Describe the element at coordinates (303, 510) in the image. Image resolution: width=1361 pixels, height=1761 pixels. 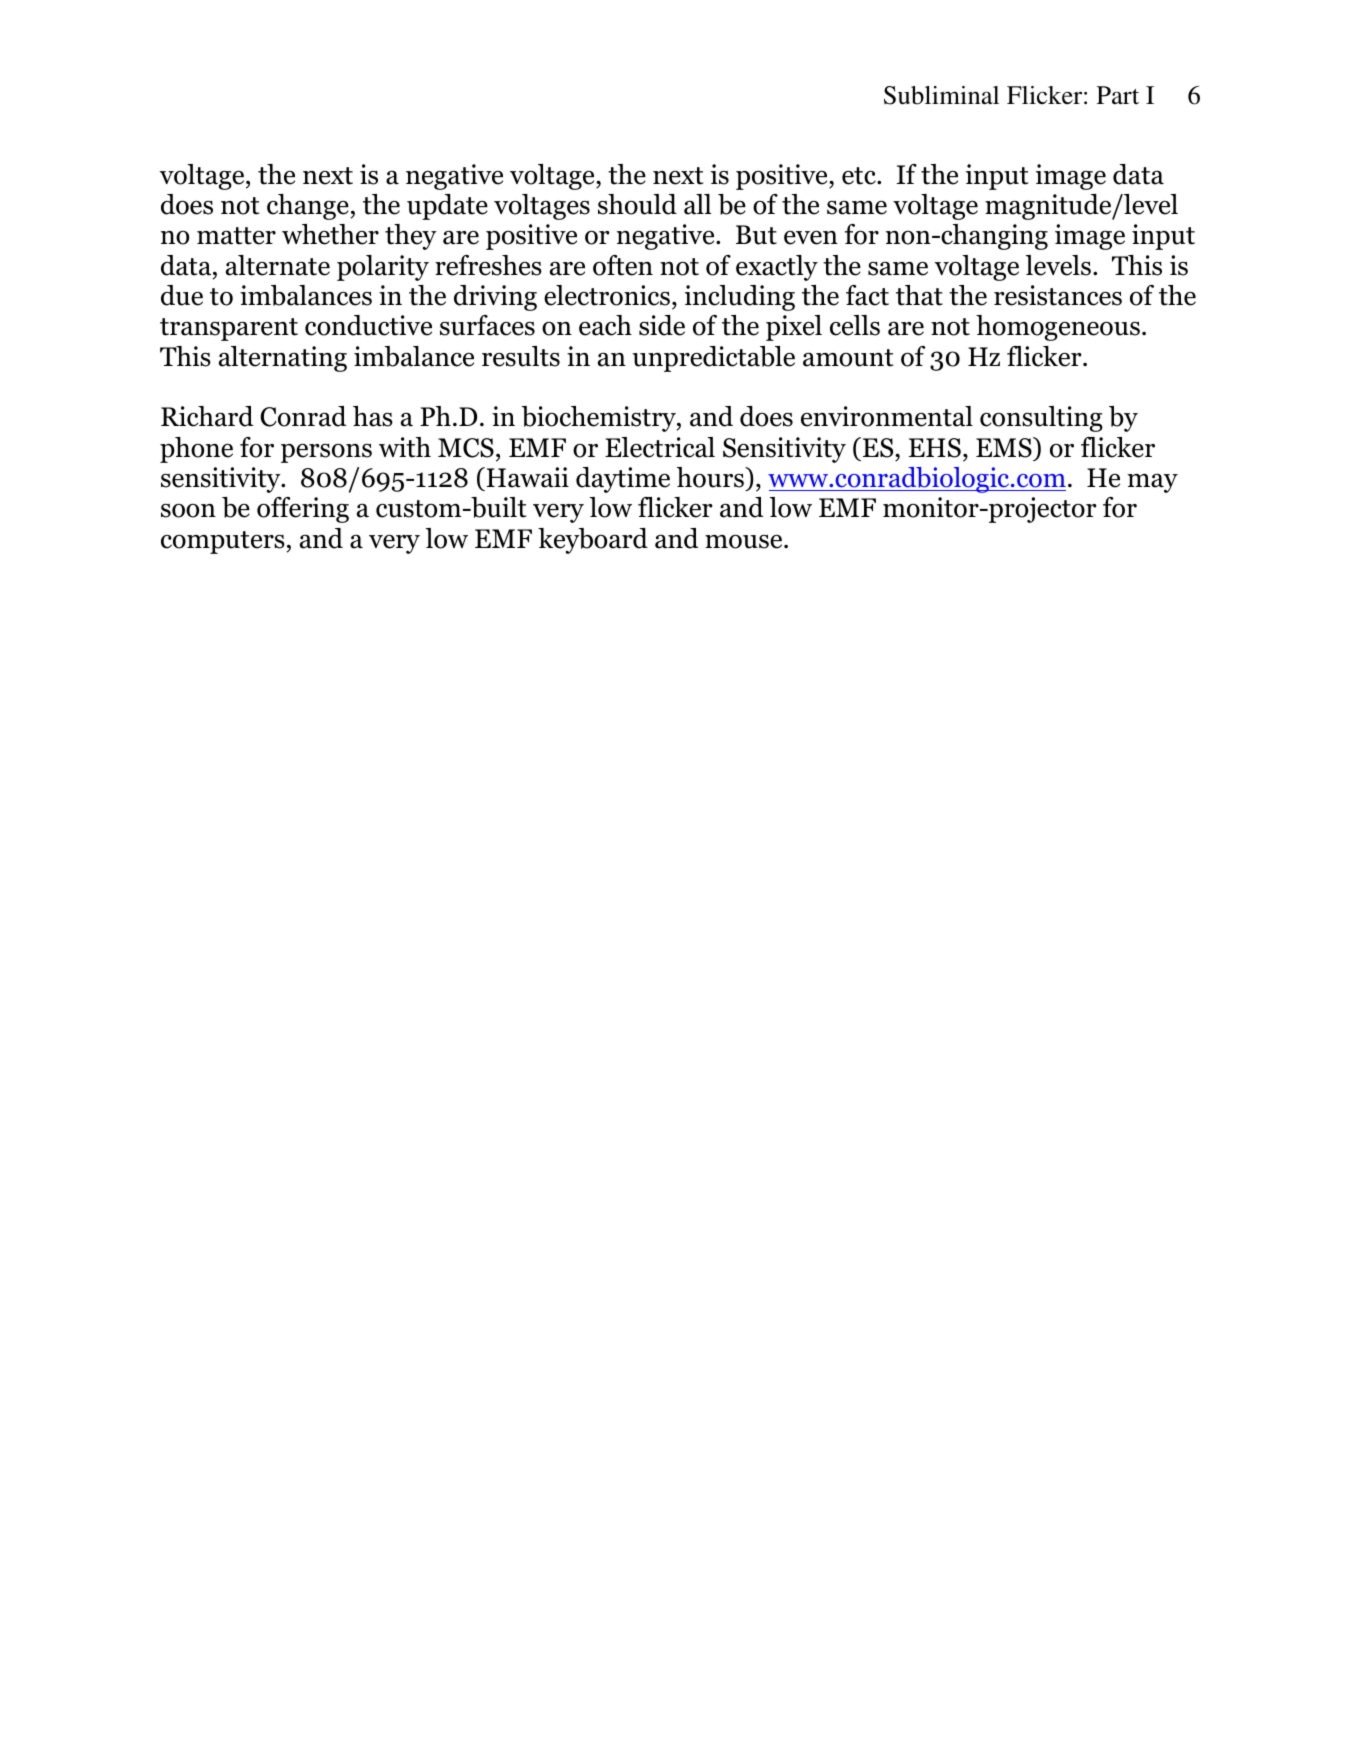
I see `offering` at that location.
